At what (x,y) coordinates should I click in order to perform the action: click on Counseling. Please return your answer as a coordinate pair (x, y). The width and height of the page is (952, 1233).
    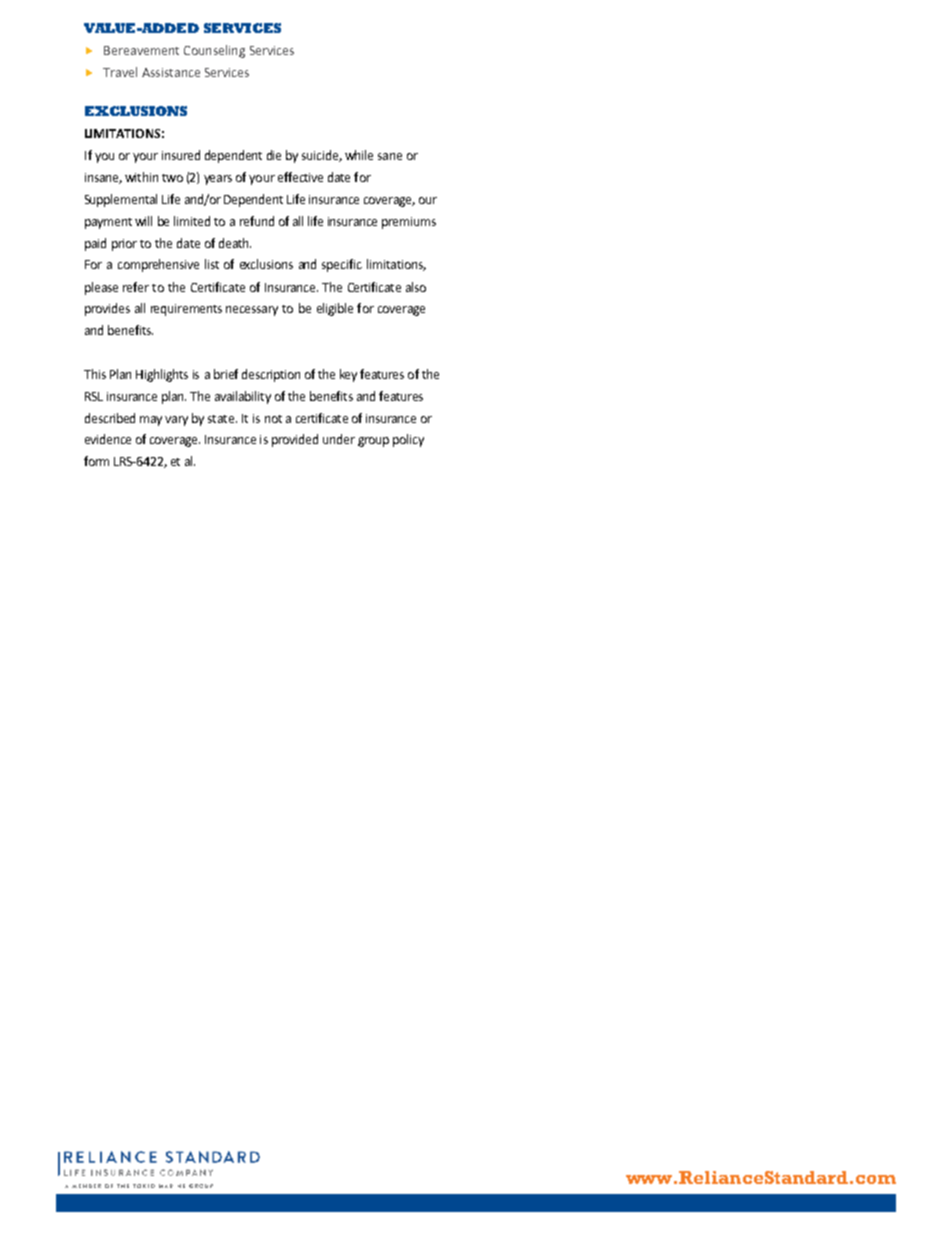
    Looking at the image, I should click on (214, 51).
